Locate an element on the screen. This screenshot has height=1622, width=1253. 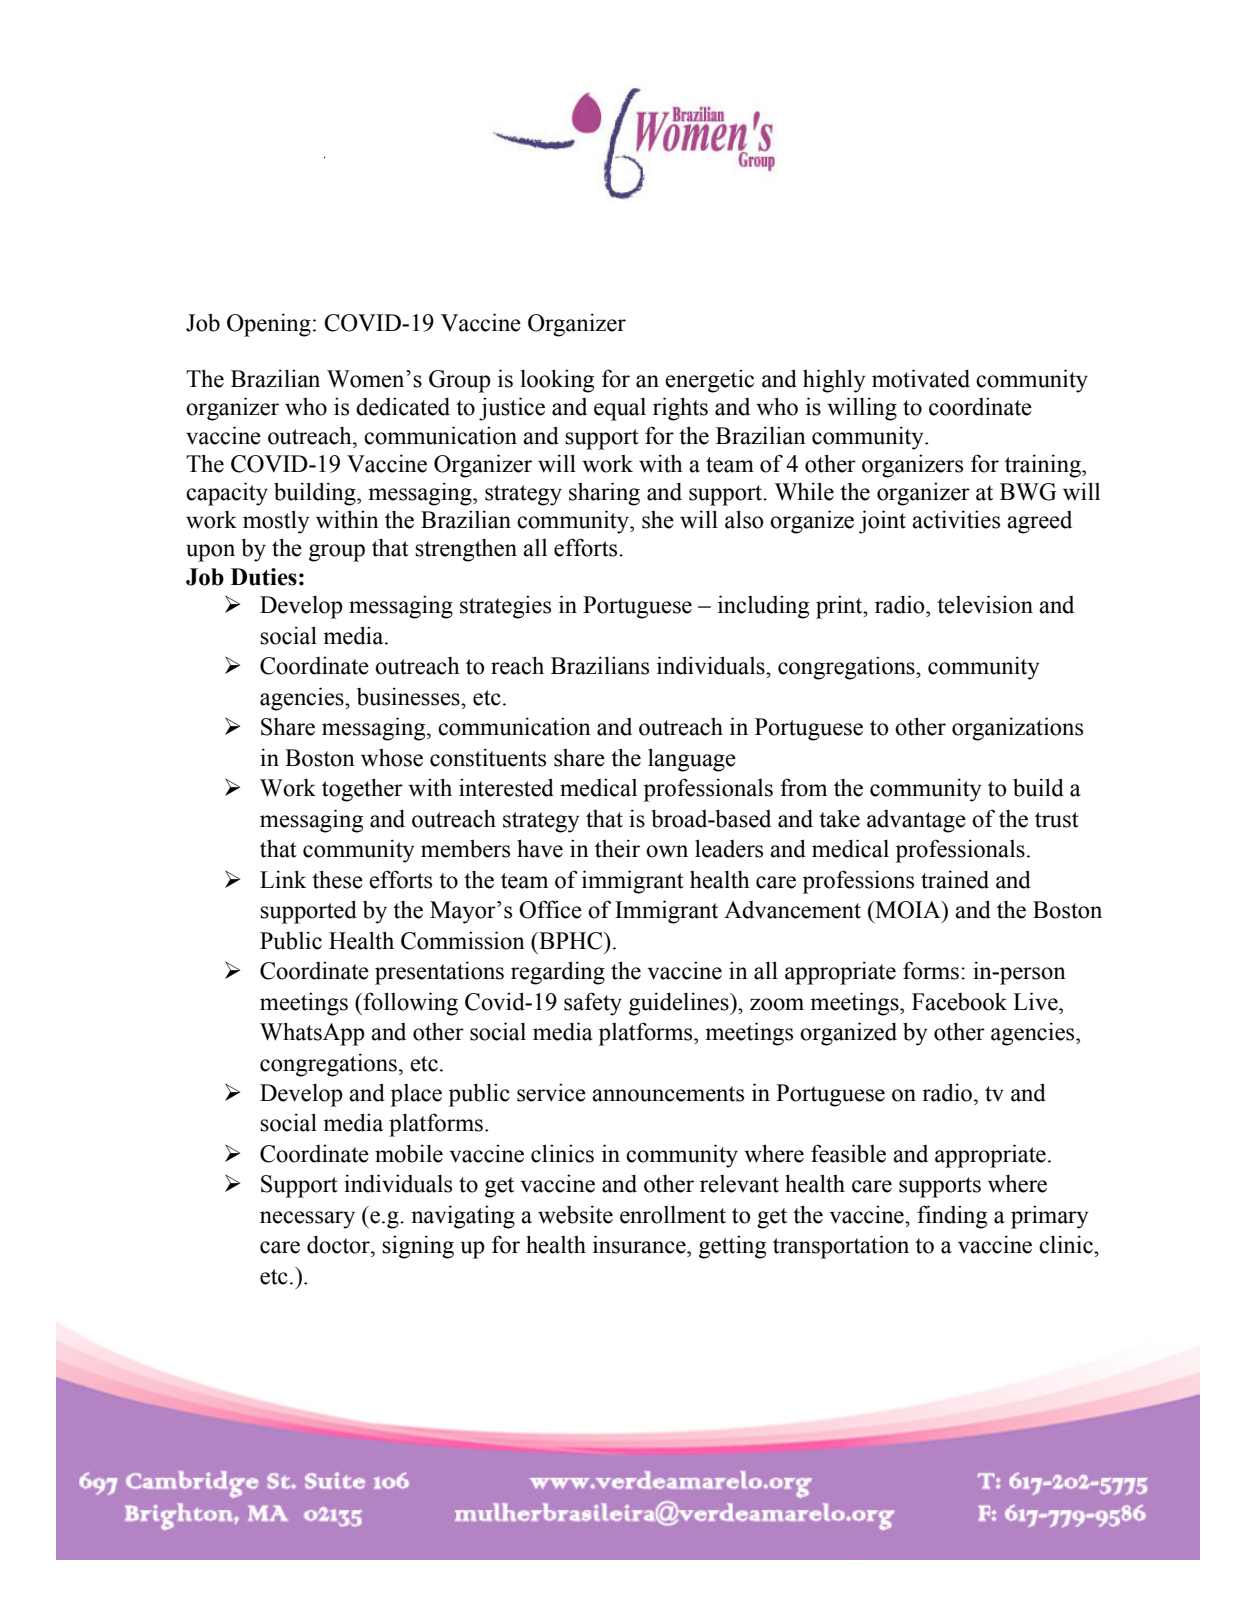
enrollment is located at coordinates (673, 1214).
